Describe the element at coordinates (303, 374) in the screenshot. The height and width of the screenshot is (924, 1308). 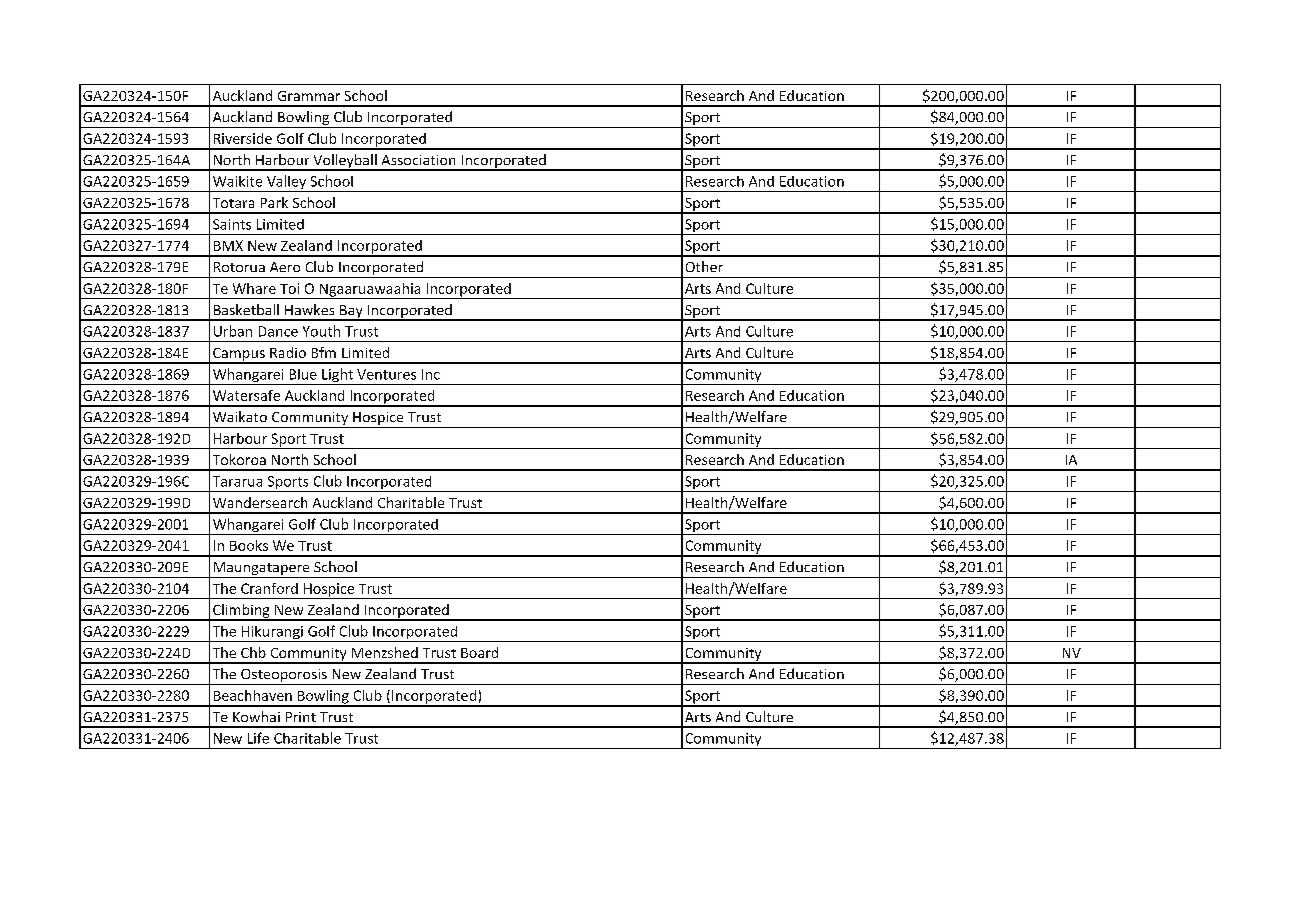
I see `Blue` at that location.
